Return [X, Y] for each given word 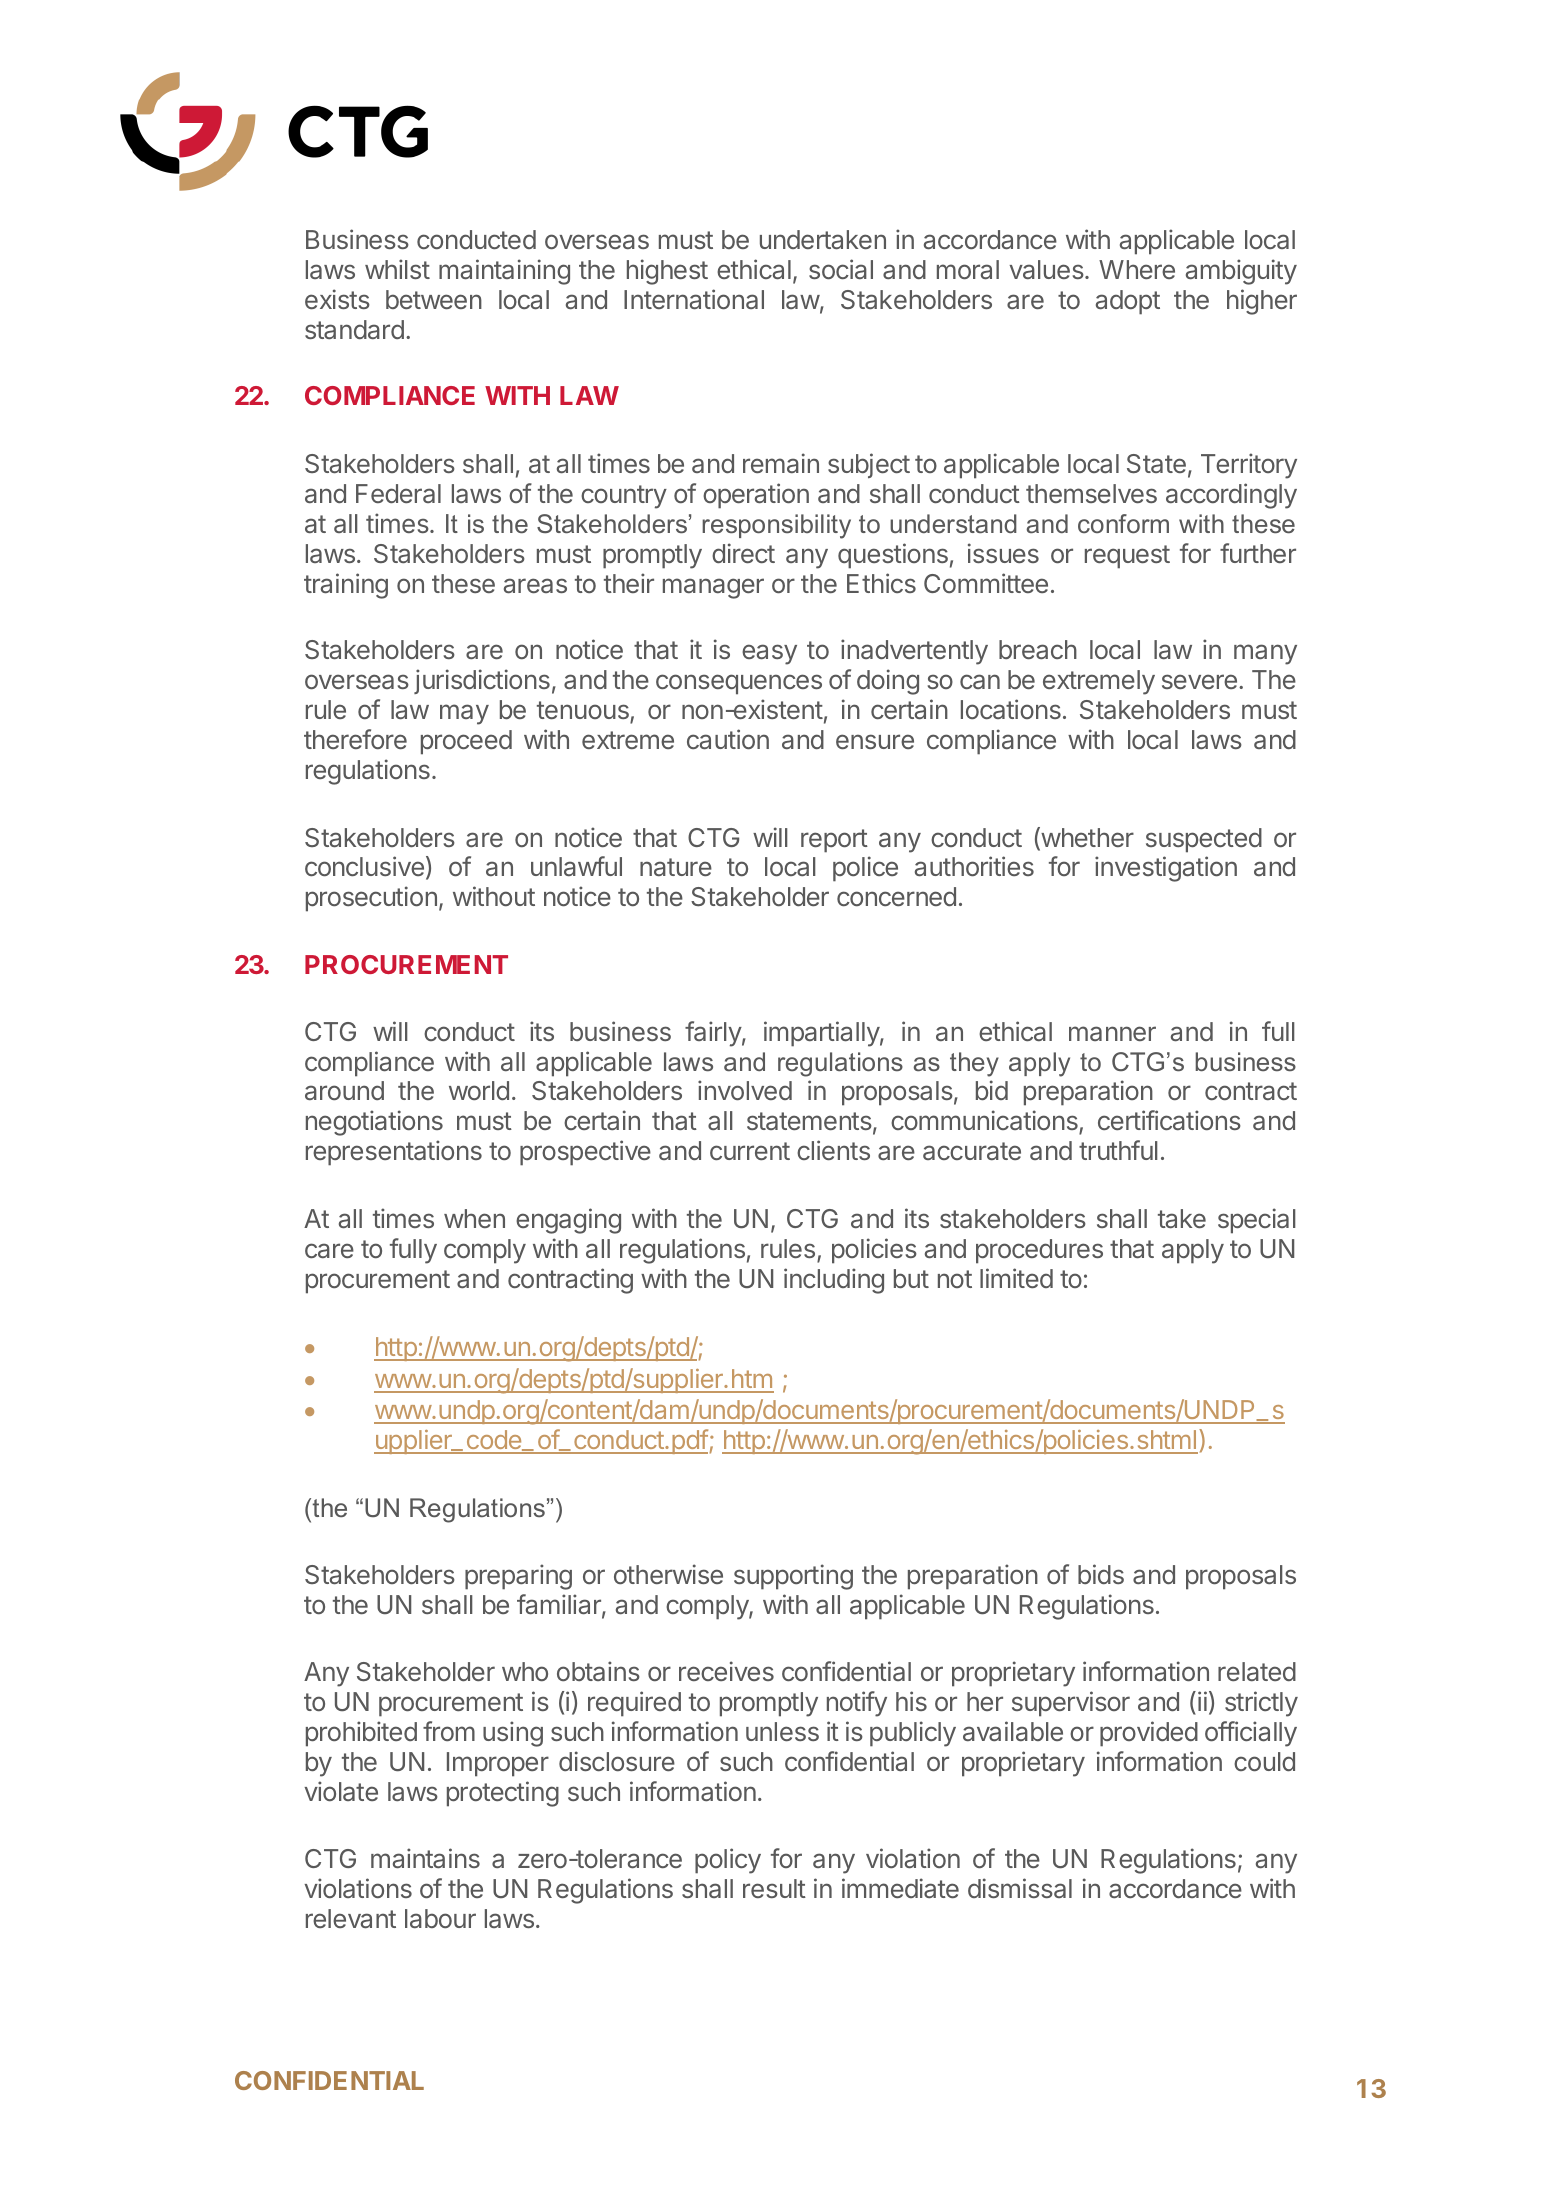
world [479, 1090]
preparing [518, 1577]
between [434, 299]
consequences [739, 684]
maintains [425, 1858]
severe [1199, 681]
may [464, 714]
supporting [793, 1577]
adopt [1128, 302]
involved [745, 1090]
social [841, 269]
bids [1101, 1574]
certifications [1169, 1120]
